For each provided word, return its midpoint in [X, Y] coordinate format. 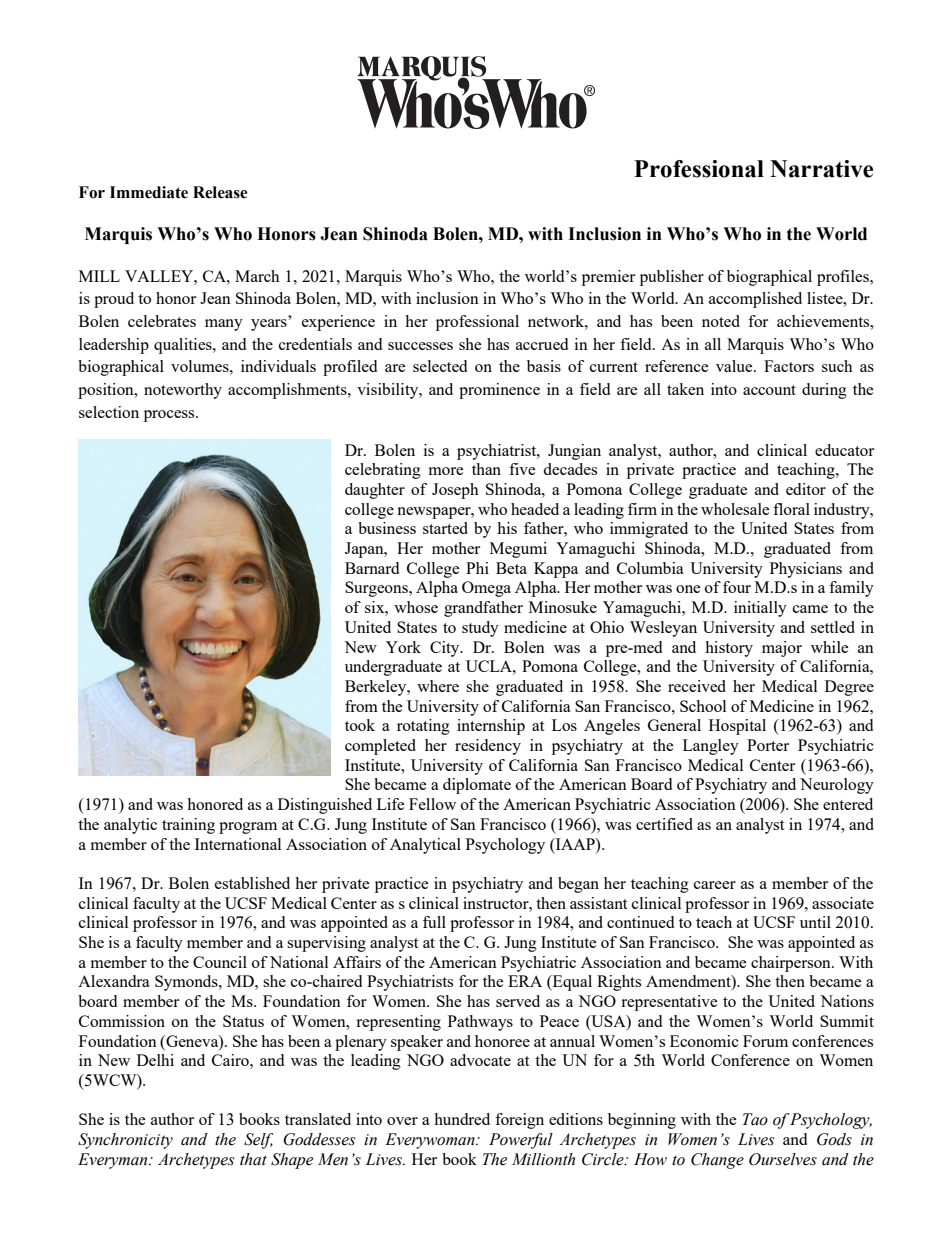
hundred [462, 1119]
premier [608, 278]
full [434, 922]
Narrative [821, 169]
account [769, 390]
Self [258, 1141]
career [715, 885]
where [438, 686]
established [252, 883]
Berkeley [377, 688]
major [782, 649]
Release [220, 192]
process [170, 416]
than [486, 469]
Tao [755, 1119]
